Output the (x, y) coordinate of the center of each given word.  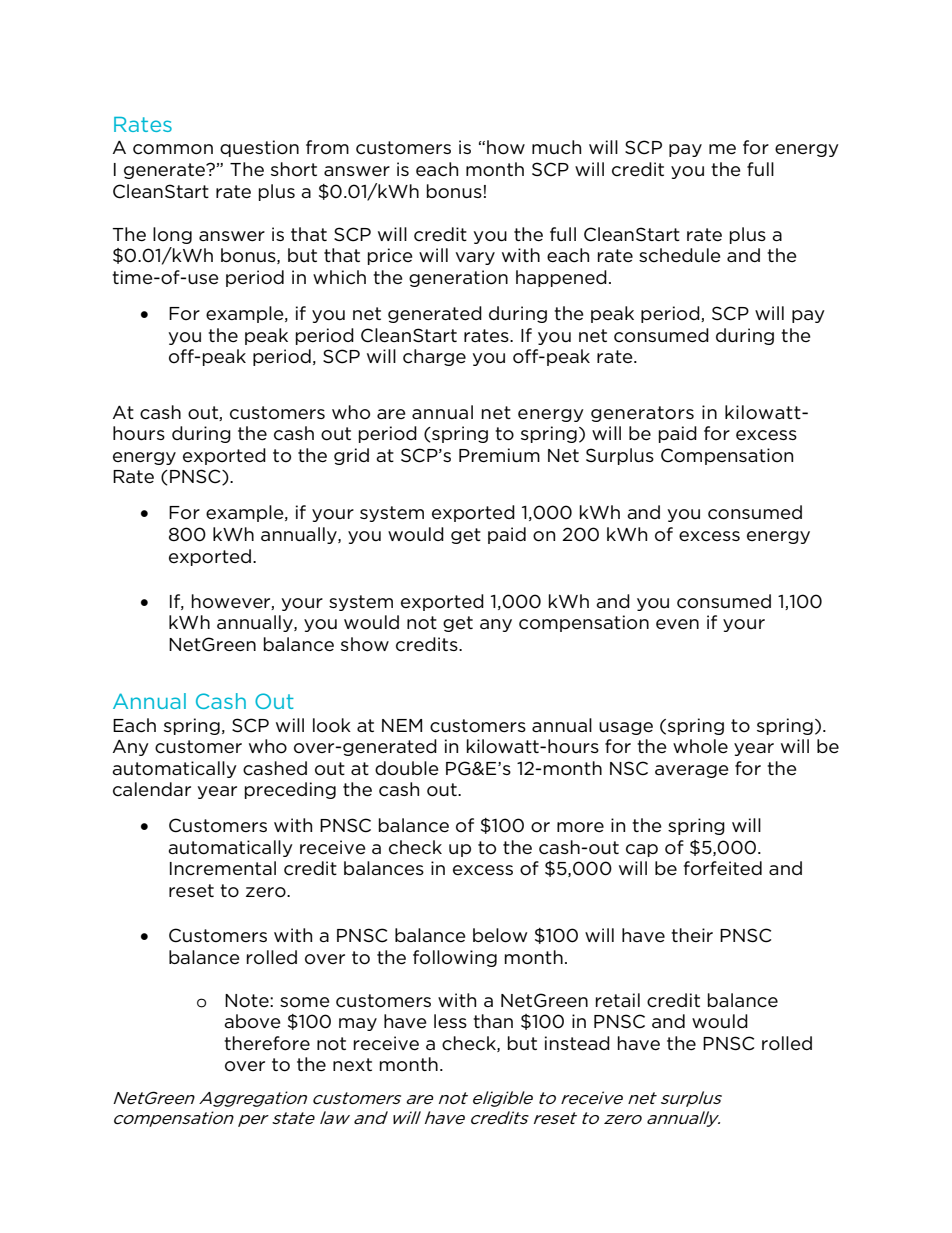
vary (475, 258)
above (252, 1021)
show (365, 644)
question (259, 148)
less (450, 1021)
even (677, 624)
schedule (680, 255)
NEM (402, 725)
